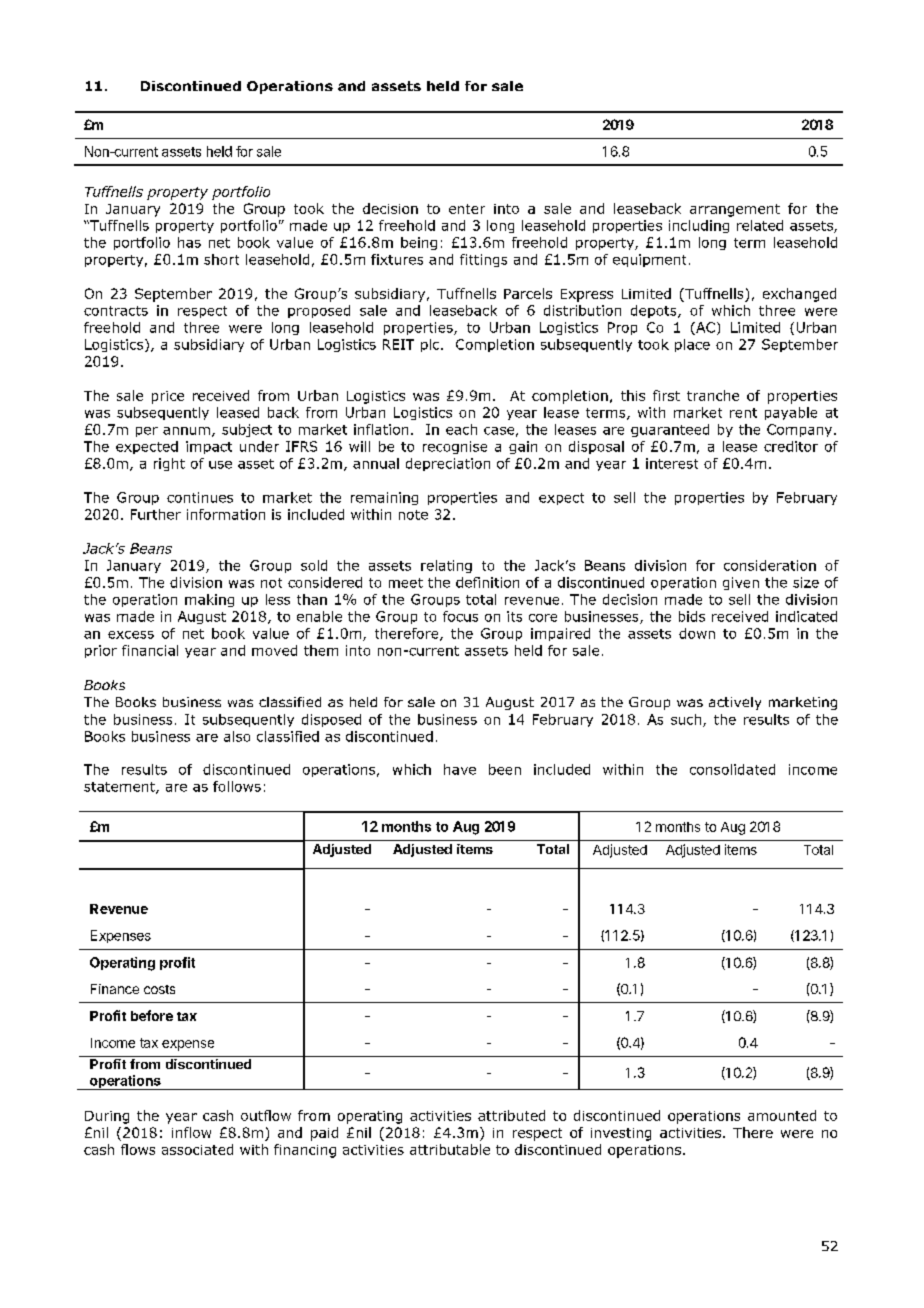 This page has height=1308, width=924. Describe the element at coordinates (448, 464) in the page. I see `depreciation` at that location.
